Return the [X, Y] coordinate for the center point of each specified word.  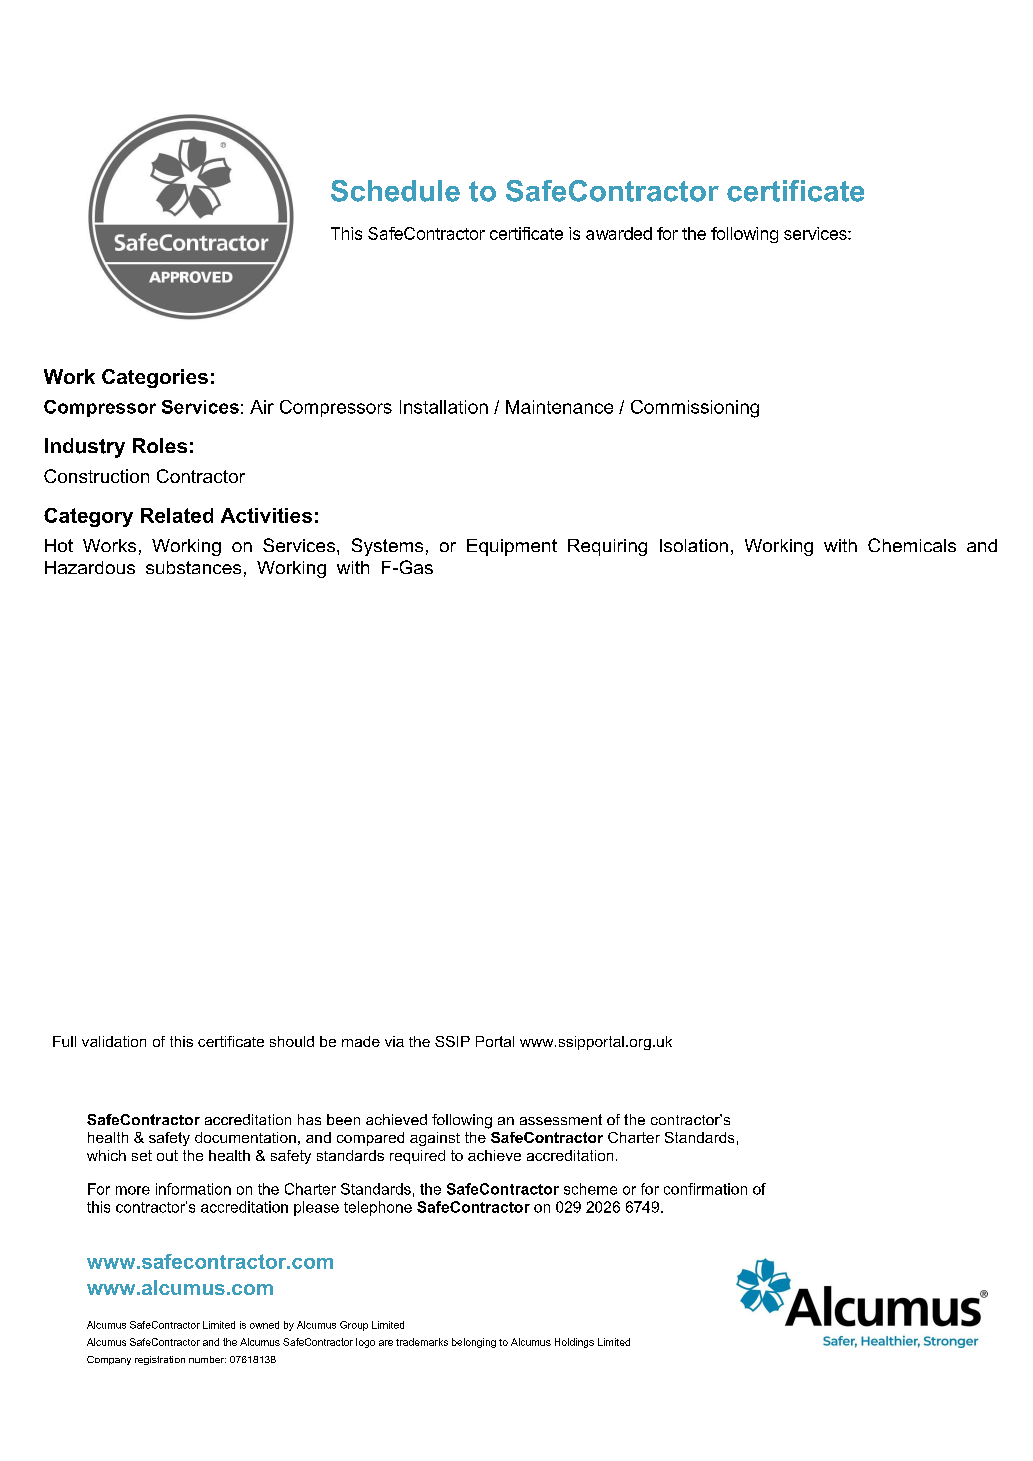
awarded [619, 233]
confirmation [705, 1189]
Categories [155, 378]
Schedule [395, 191]
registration [160, 1360]
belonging [474, 1343]
